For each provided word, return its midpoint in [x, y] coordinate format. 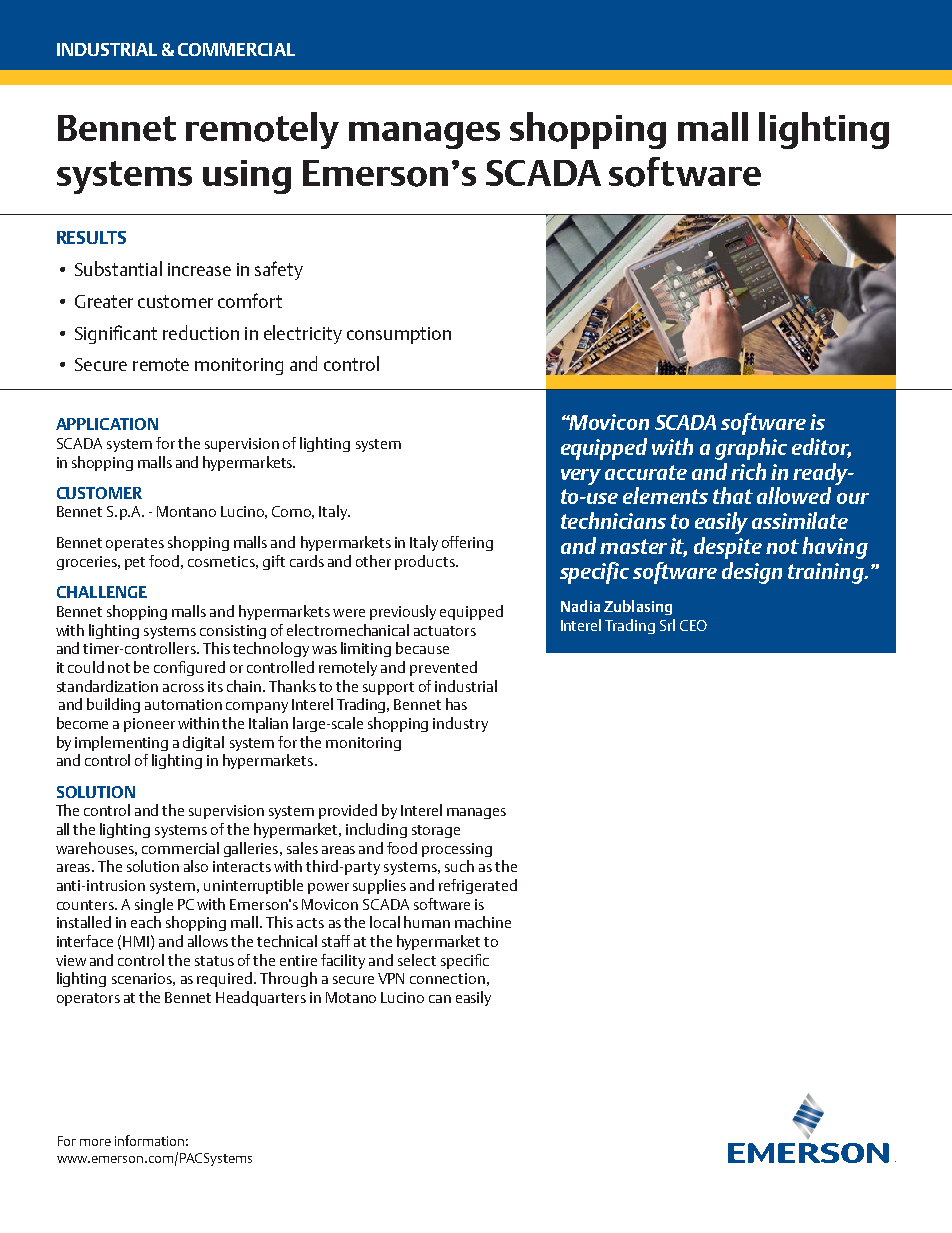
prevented [443, 668]
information [149, 1140]
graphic [751, 449]
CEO [693, 625]
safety [279, 270]
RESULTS [91, 237]
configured [189, 668]
